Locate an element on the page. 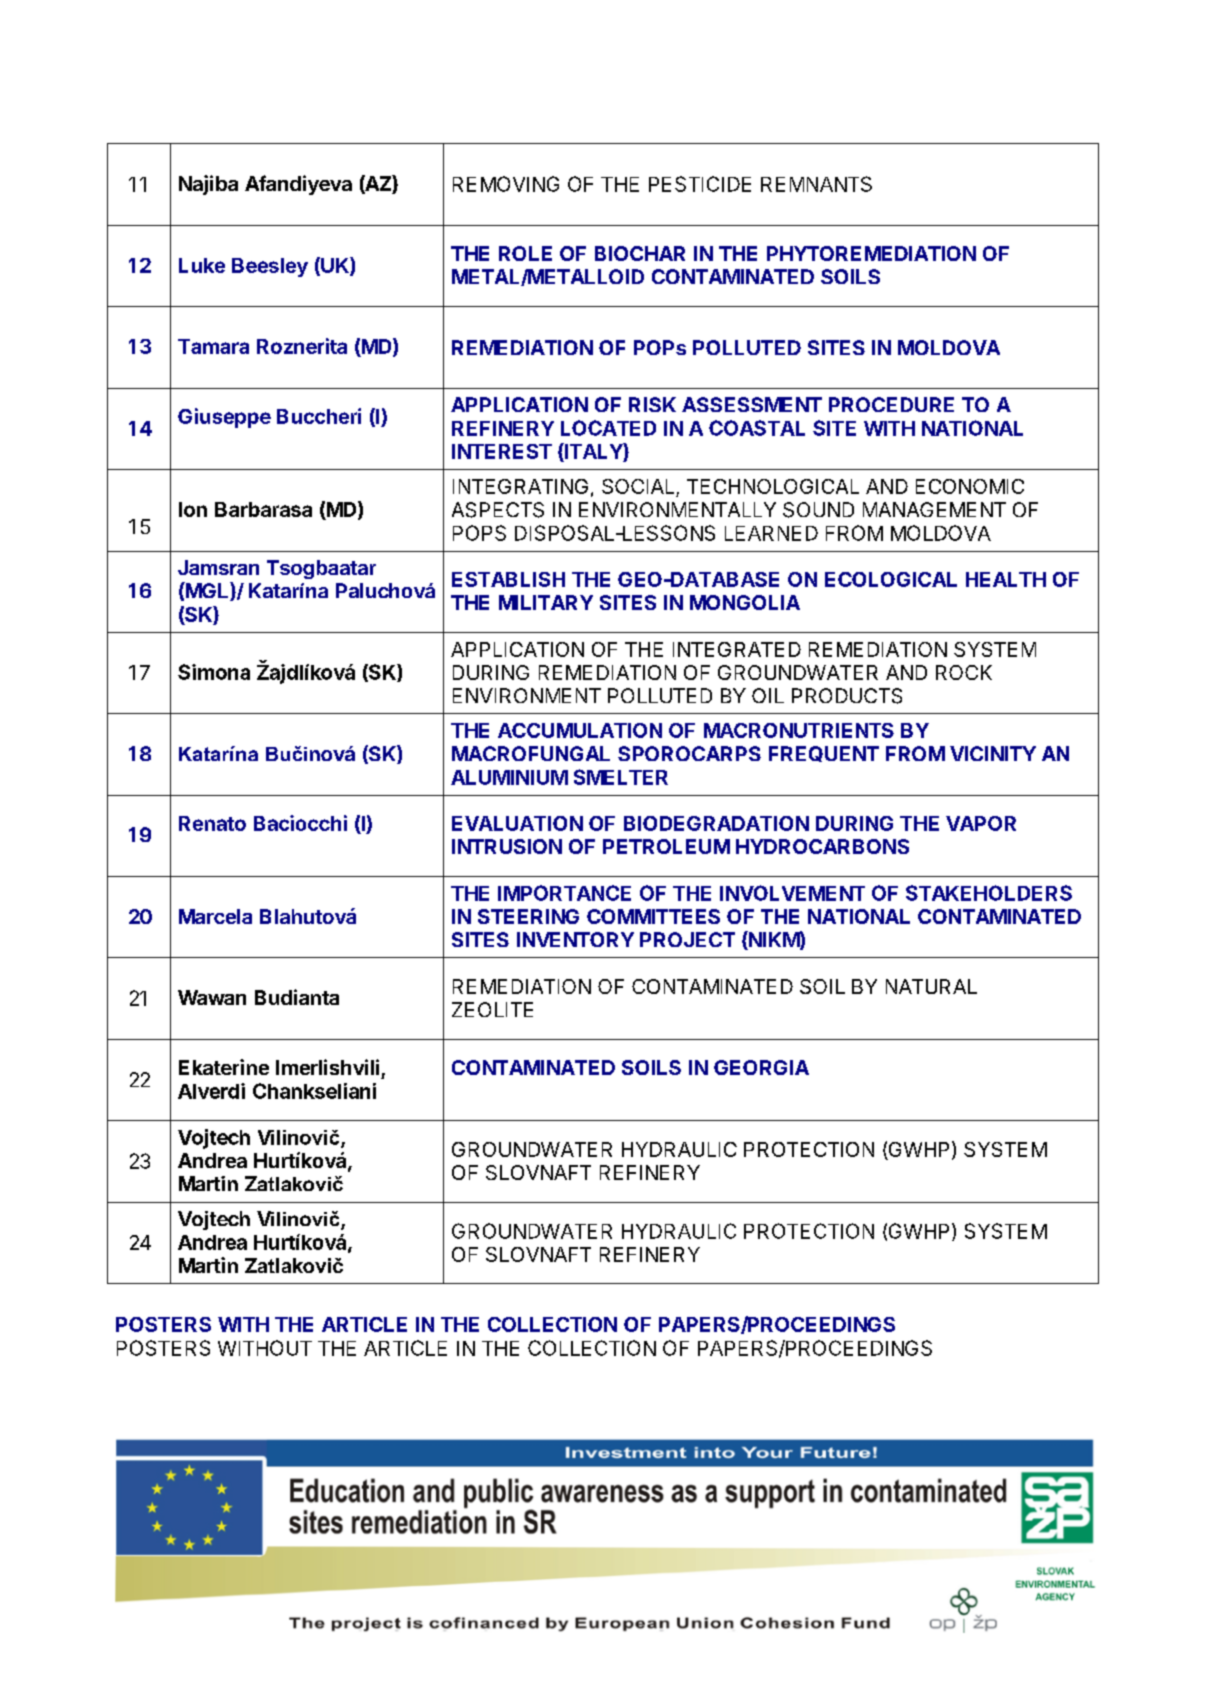  ECOLOGICAL is located at coordinates (891, 579).
